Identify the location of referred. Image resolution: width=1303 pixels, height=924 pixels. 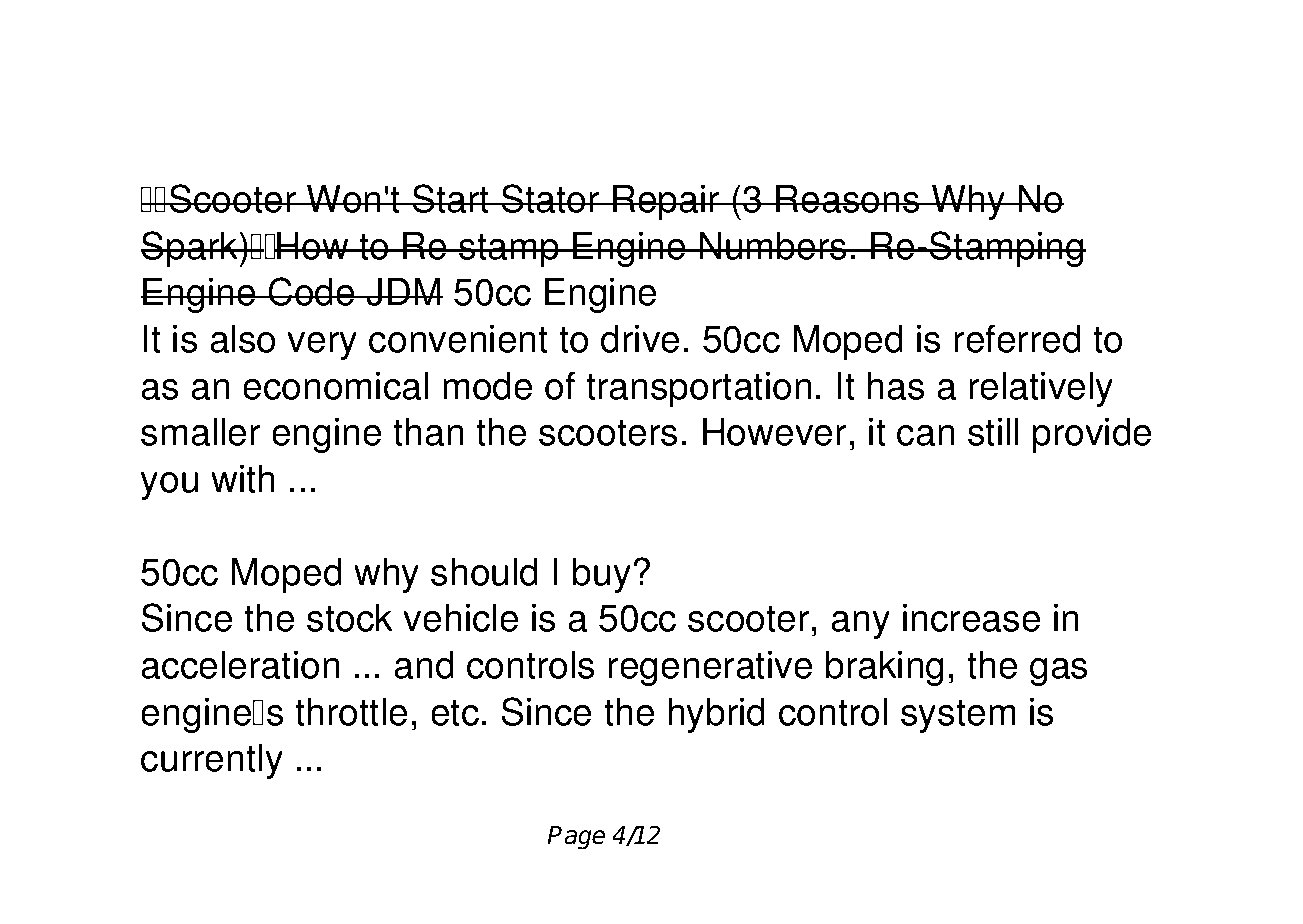
(1017, 338).
